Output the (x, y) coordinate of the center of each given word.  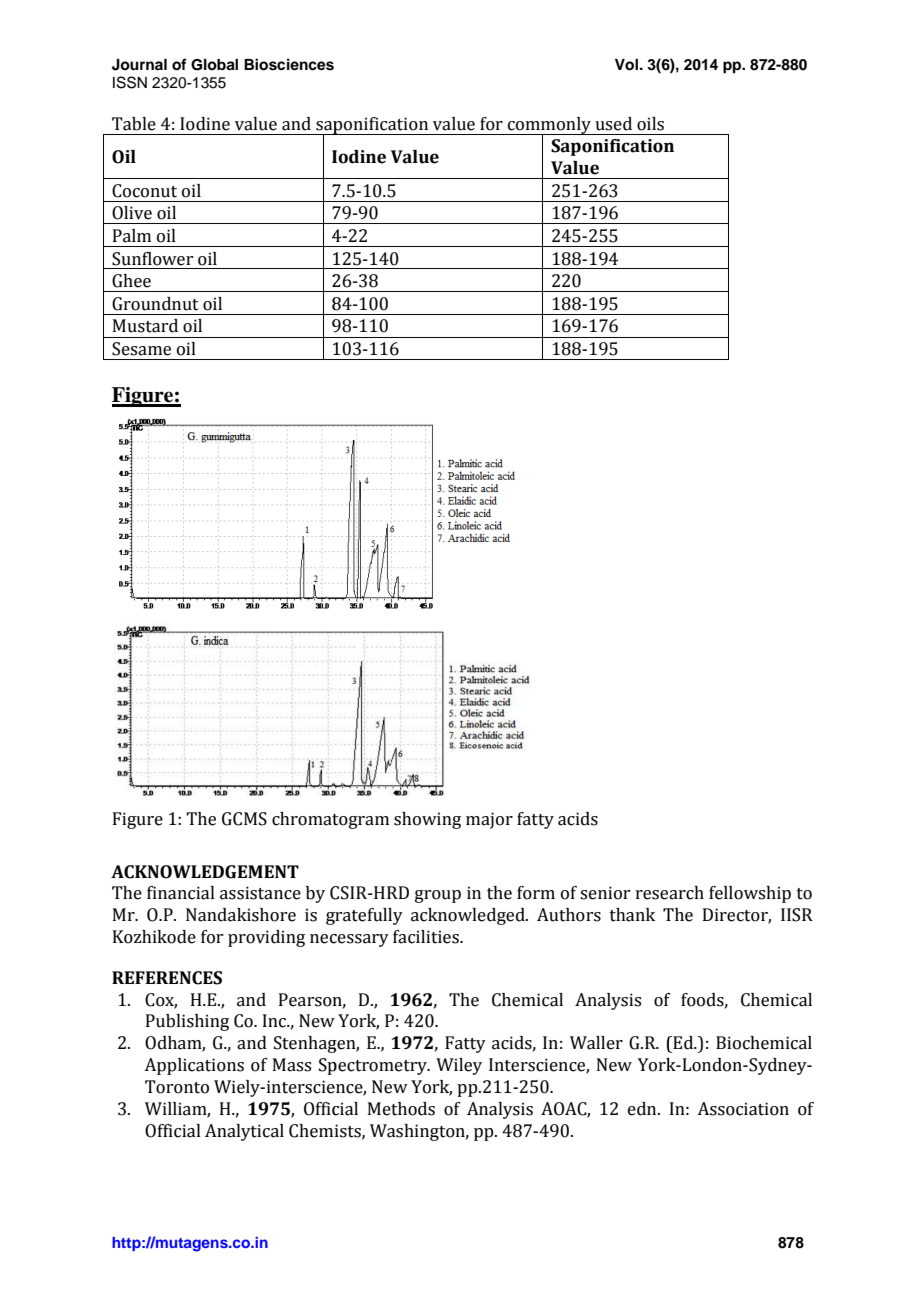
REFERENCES (167, 978)
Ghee (131, 281)
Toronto (177, 1087)
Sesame (141, 349)
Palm (132, 236)
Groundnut (155, 304)
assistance (260, 893)
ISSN (130, 82)
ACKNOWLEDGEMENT (205, 872)
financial (181, 893)
